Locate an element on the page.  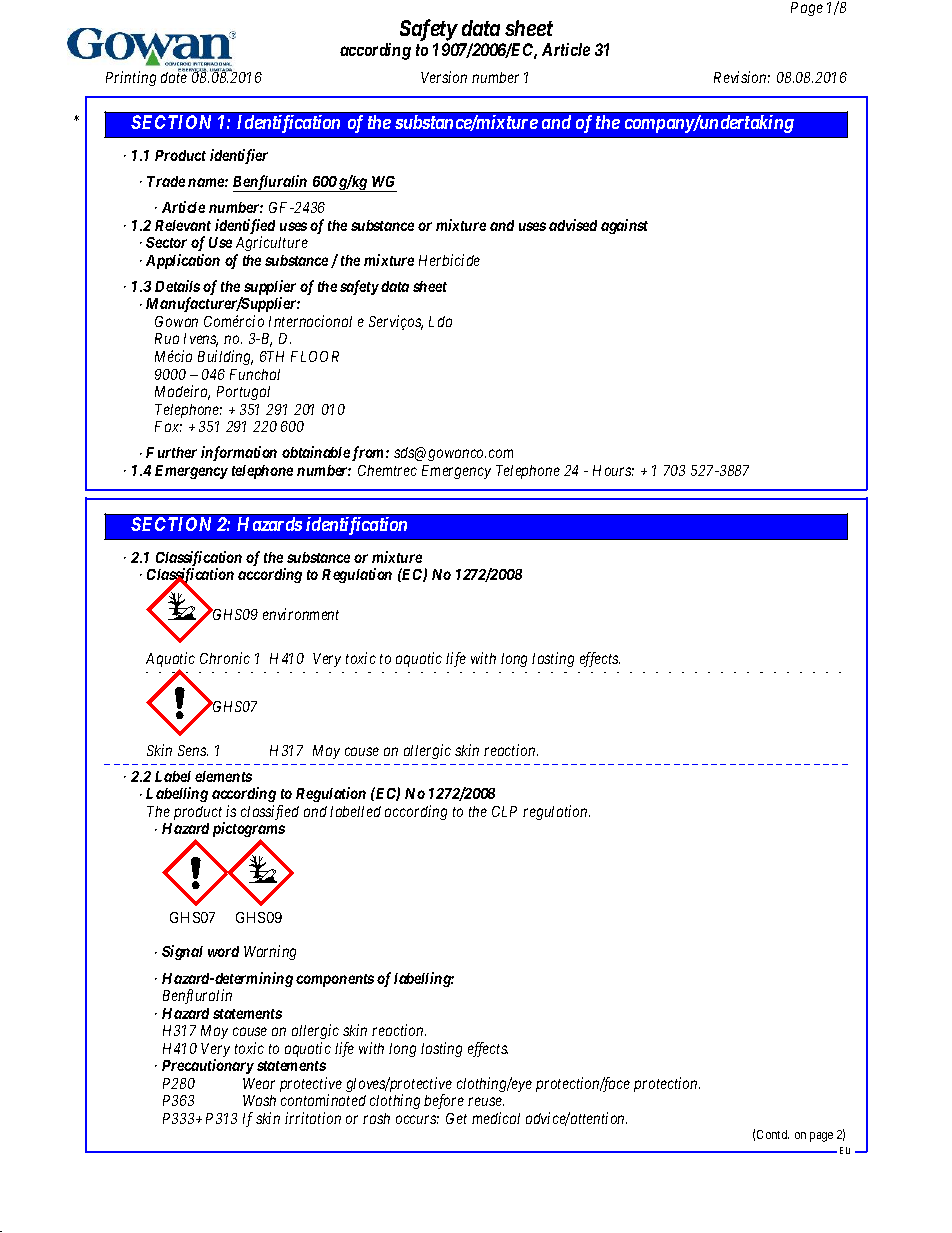
Lda is located at coordinates (440, 321).
